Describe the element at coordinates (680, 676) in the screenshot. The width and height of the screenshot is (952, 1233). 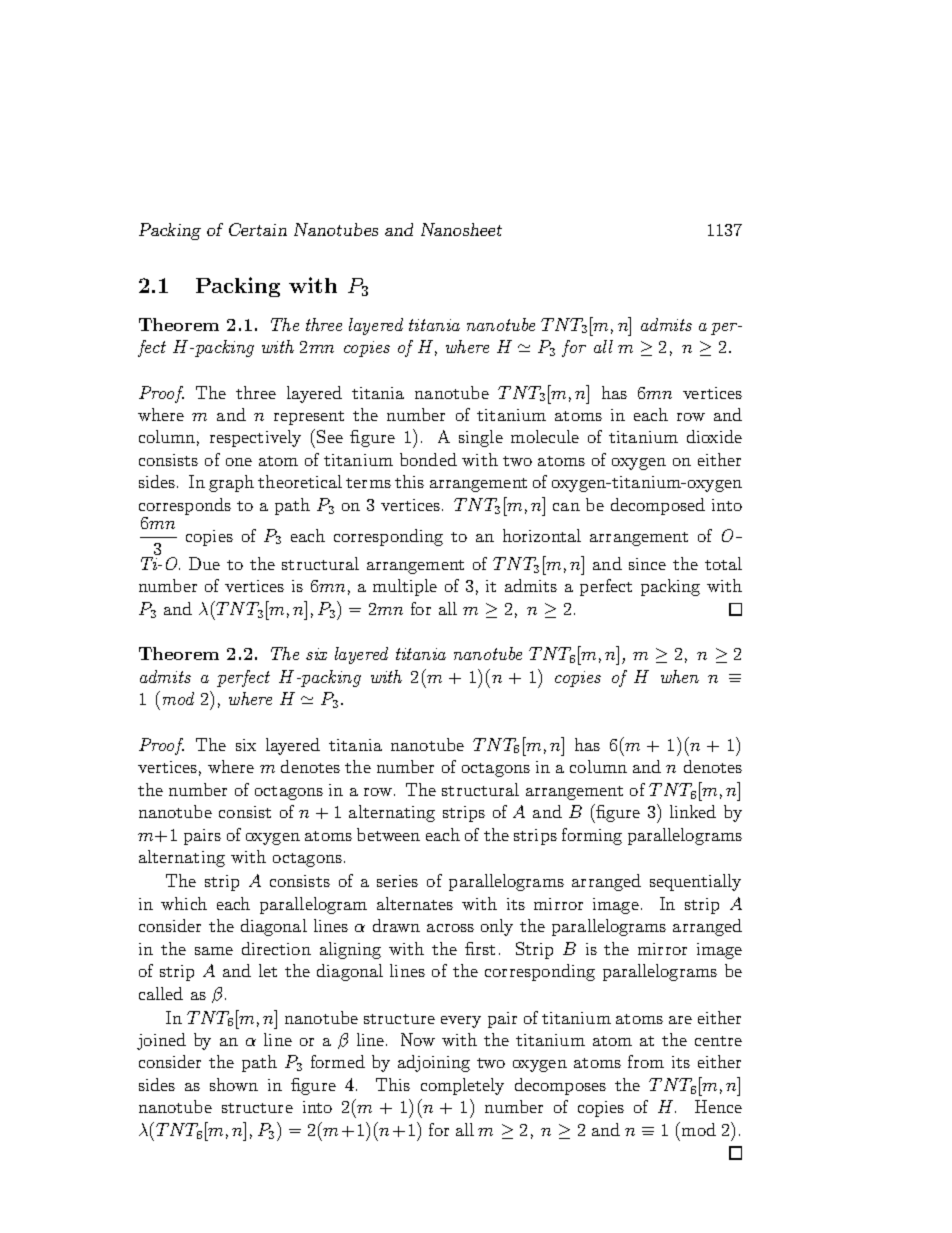
I see `when` at that location.
